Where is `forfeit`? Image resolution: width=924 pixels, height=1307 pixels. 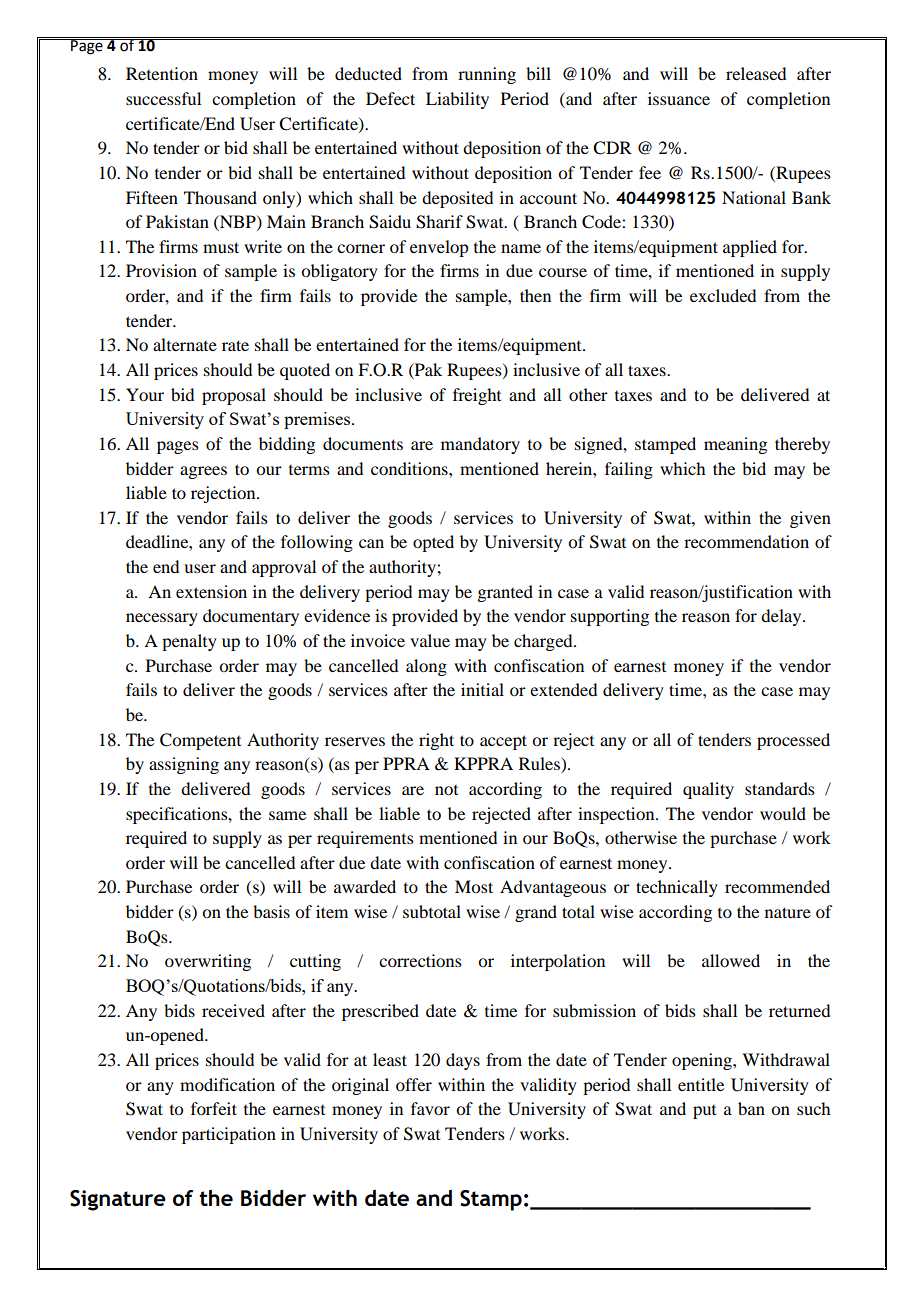 forfeit is located at coordinates (214, 1108).
